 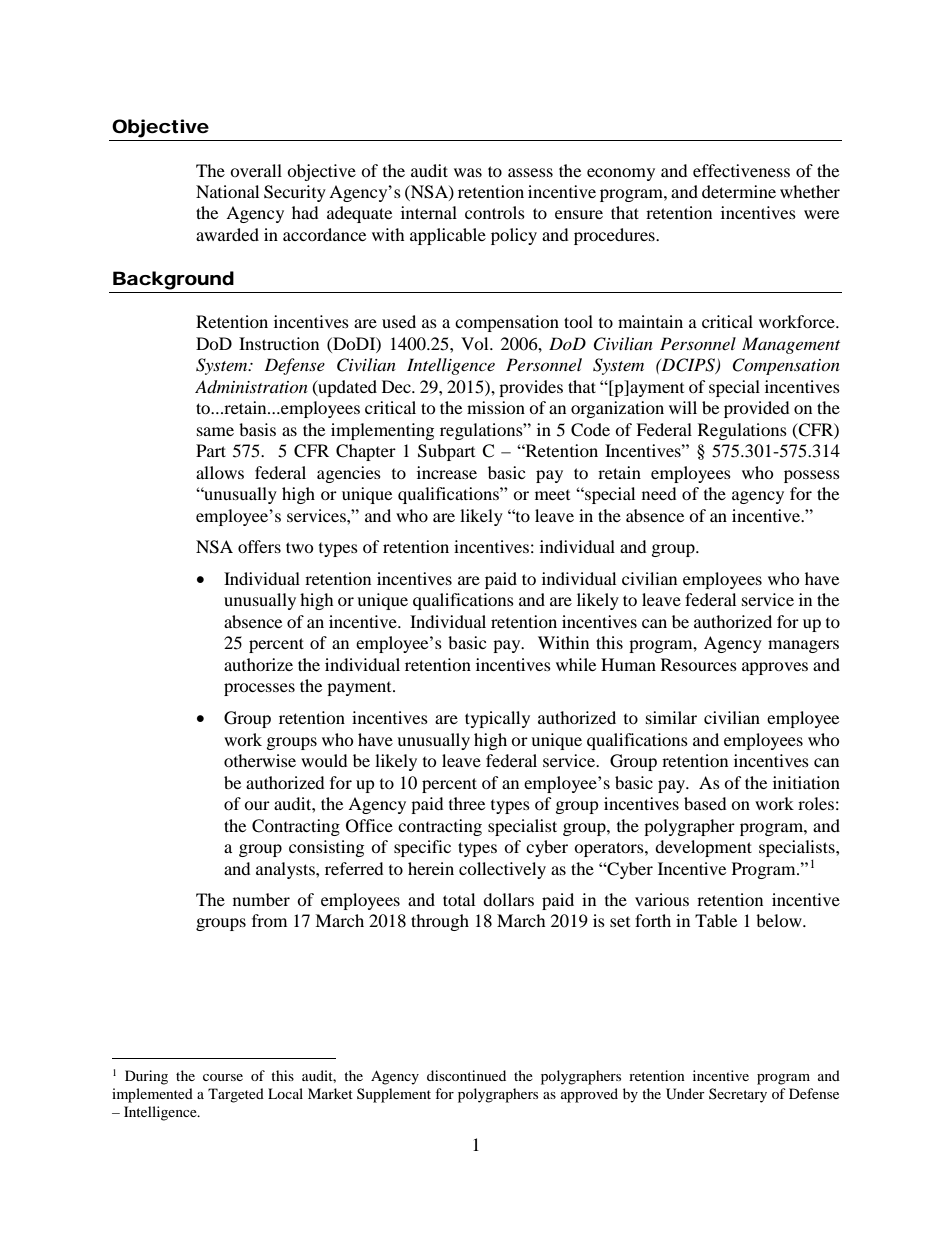 What do you see at coordinates (467, 803) in the screenshot?
I see `three` at bounding box center [467, 803].
